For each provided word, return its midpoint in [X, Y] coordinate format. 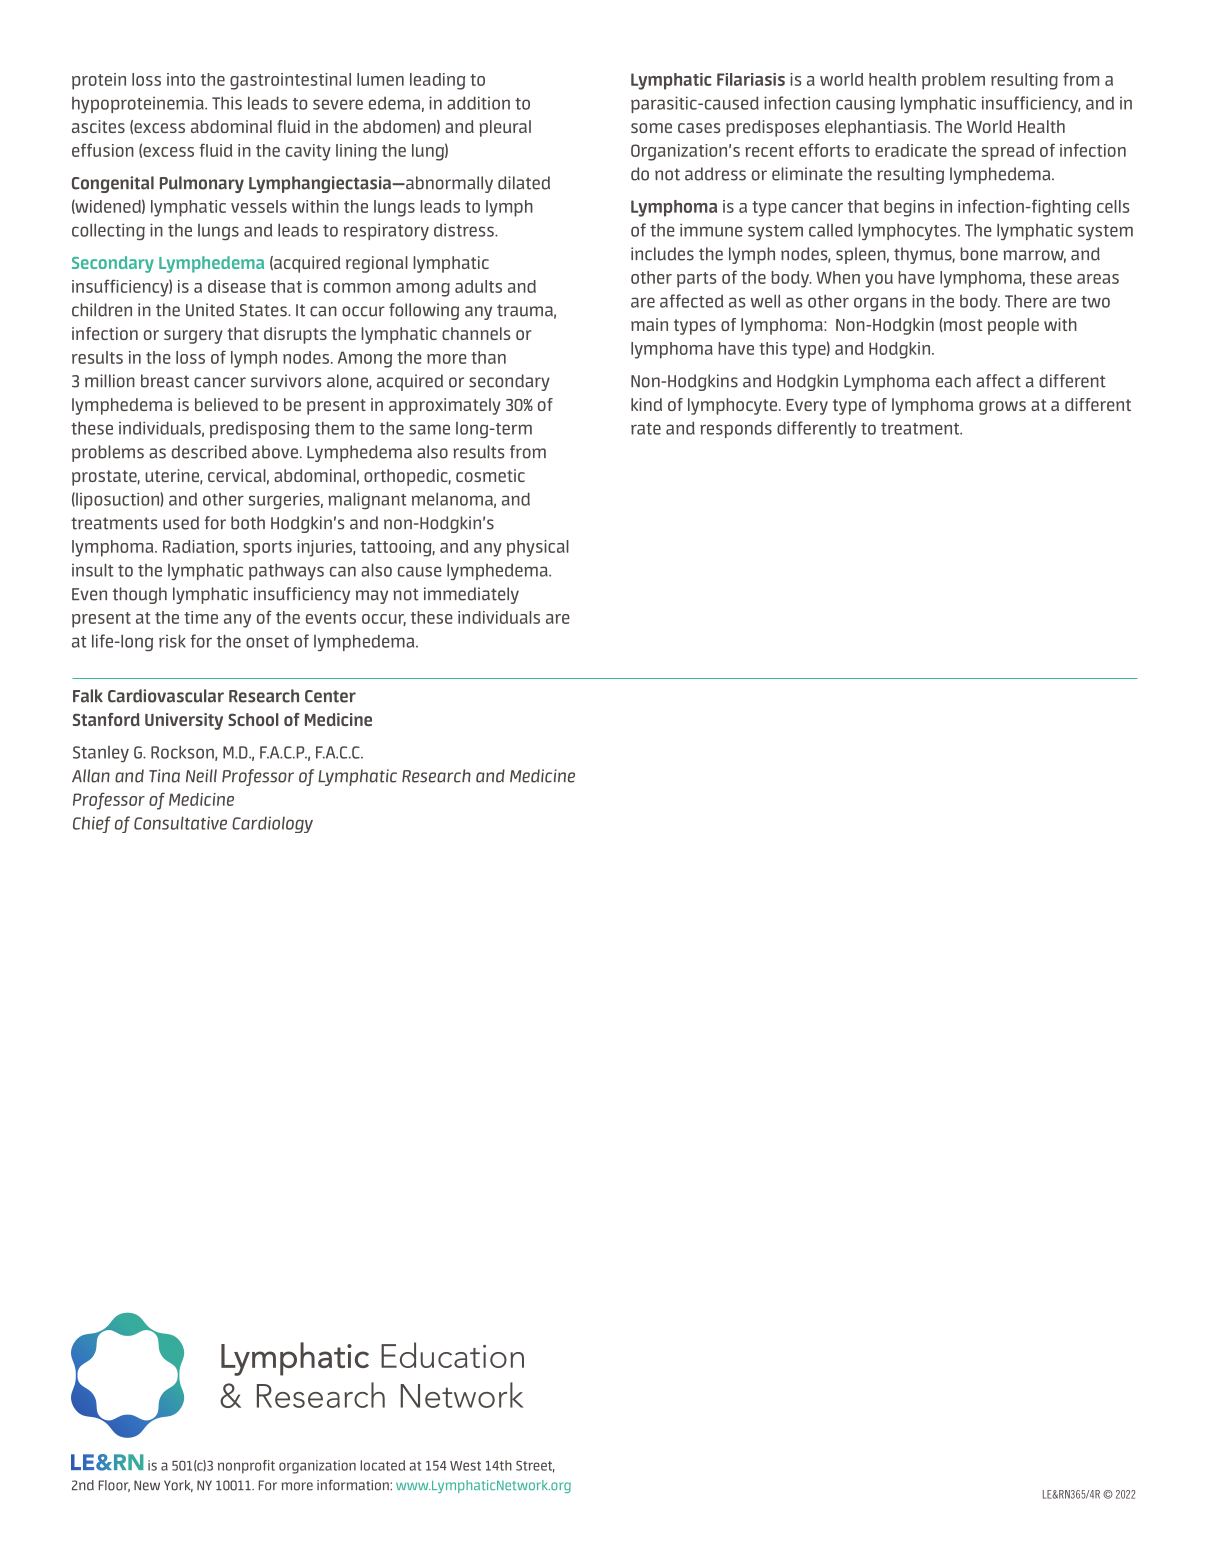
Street [535, 1467]
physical [538, 548]
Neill [201, 776]
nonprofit [246, 1467]
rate [646, 429]
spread [1008, 152]
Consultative [180, 823]
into [181, 79]
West [465, 1466]
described [209, 452]
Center [330, 696]
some [651, 128]
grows [1002, 408]
